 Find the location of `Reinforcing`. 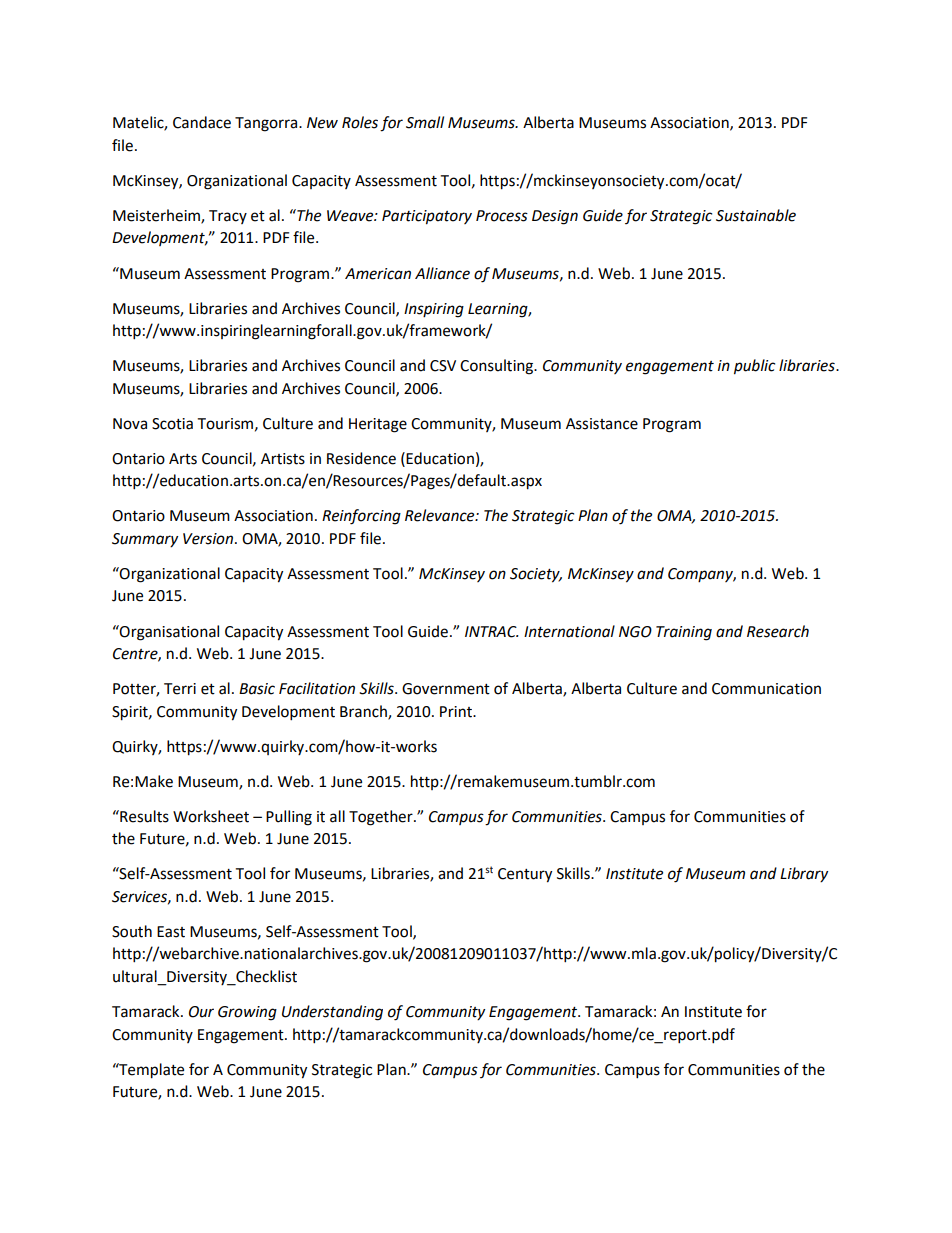

Reinforcing is located at coordinates (361, 517).
